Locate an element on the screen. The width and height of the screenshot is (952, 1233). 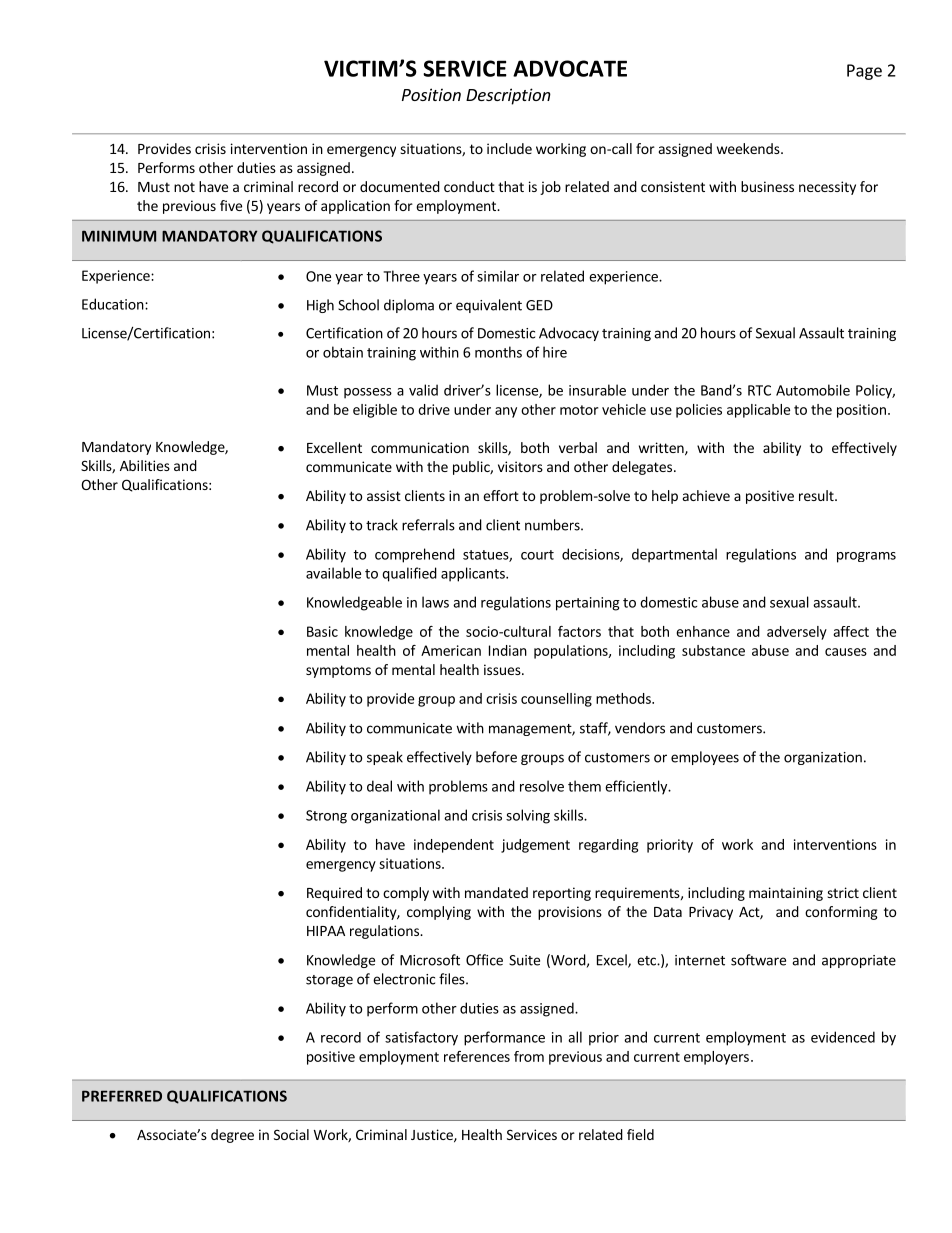
weekends is located at coordinates (749, 148).
